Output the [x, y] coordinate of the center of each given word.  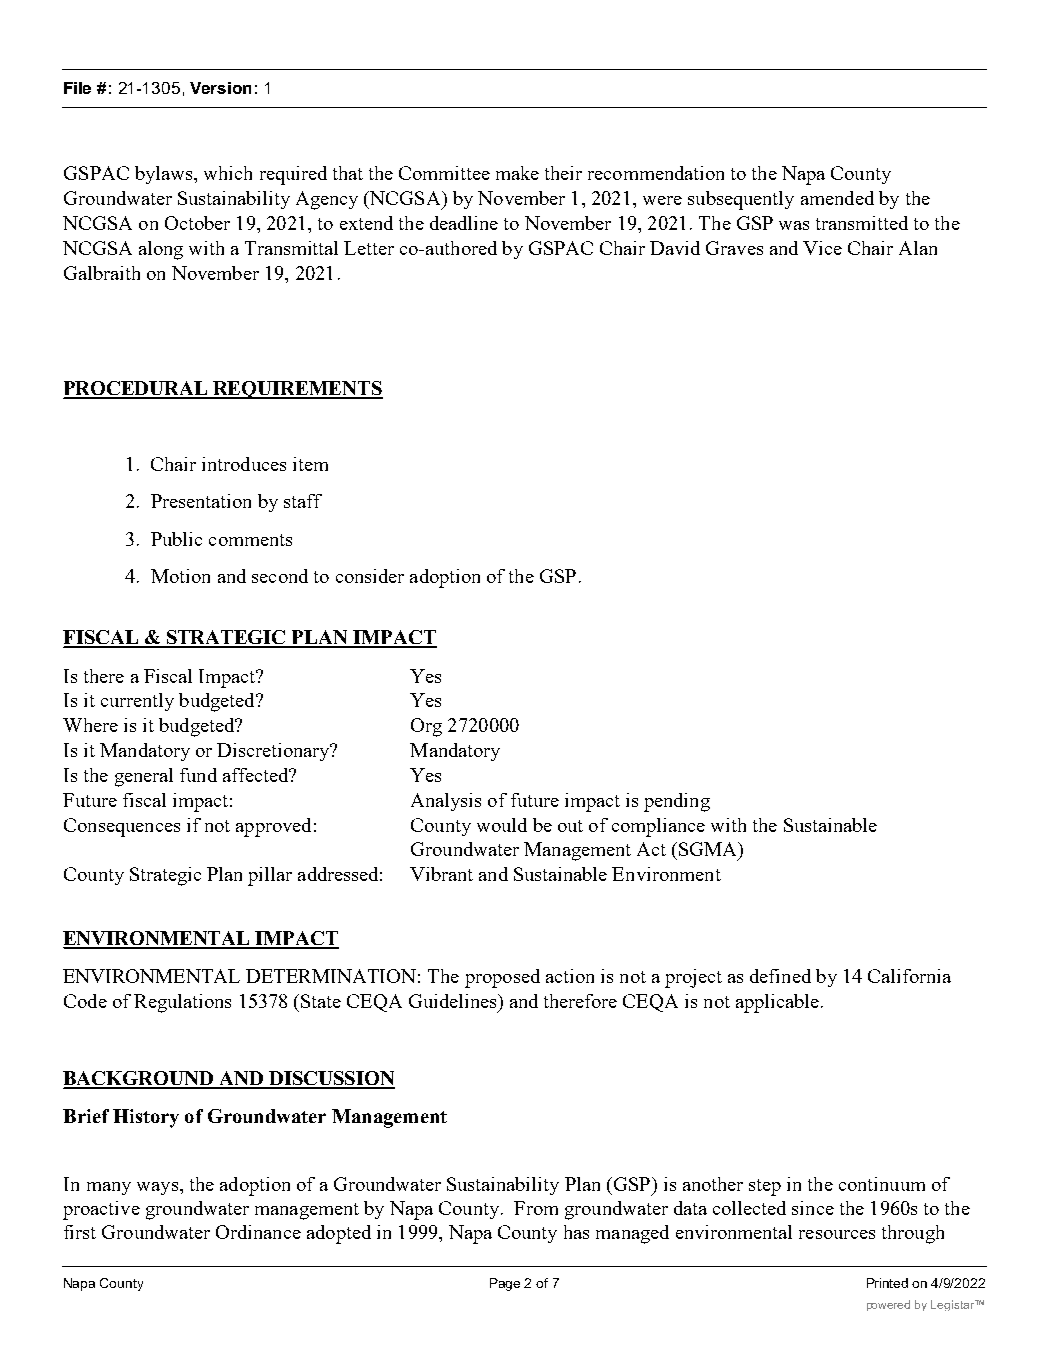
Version [220, 88]
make [517, 173]
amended [837, 198]
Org [426, 727]
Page [505, 1284]
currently [137, 702]
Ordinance [258, 1232]
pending [677, 802]
